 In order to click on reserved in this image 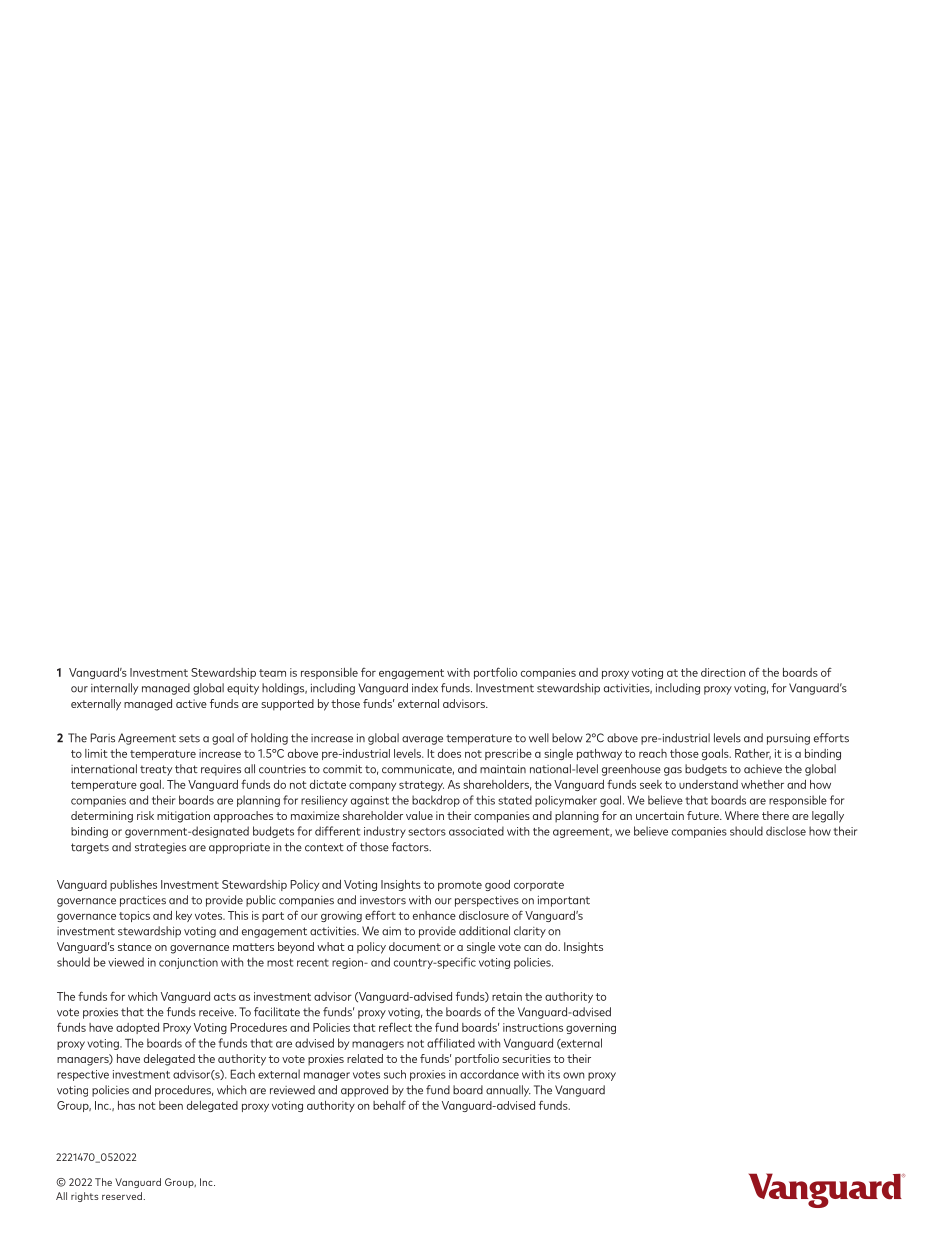, I will do `click(122, 1196)`.
